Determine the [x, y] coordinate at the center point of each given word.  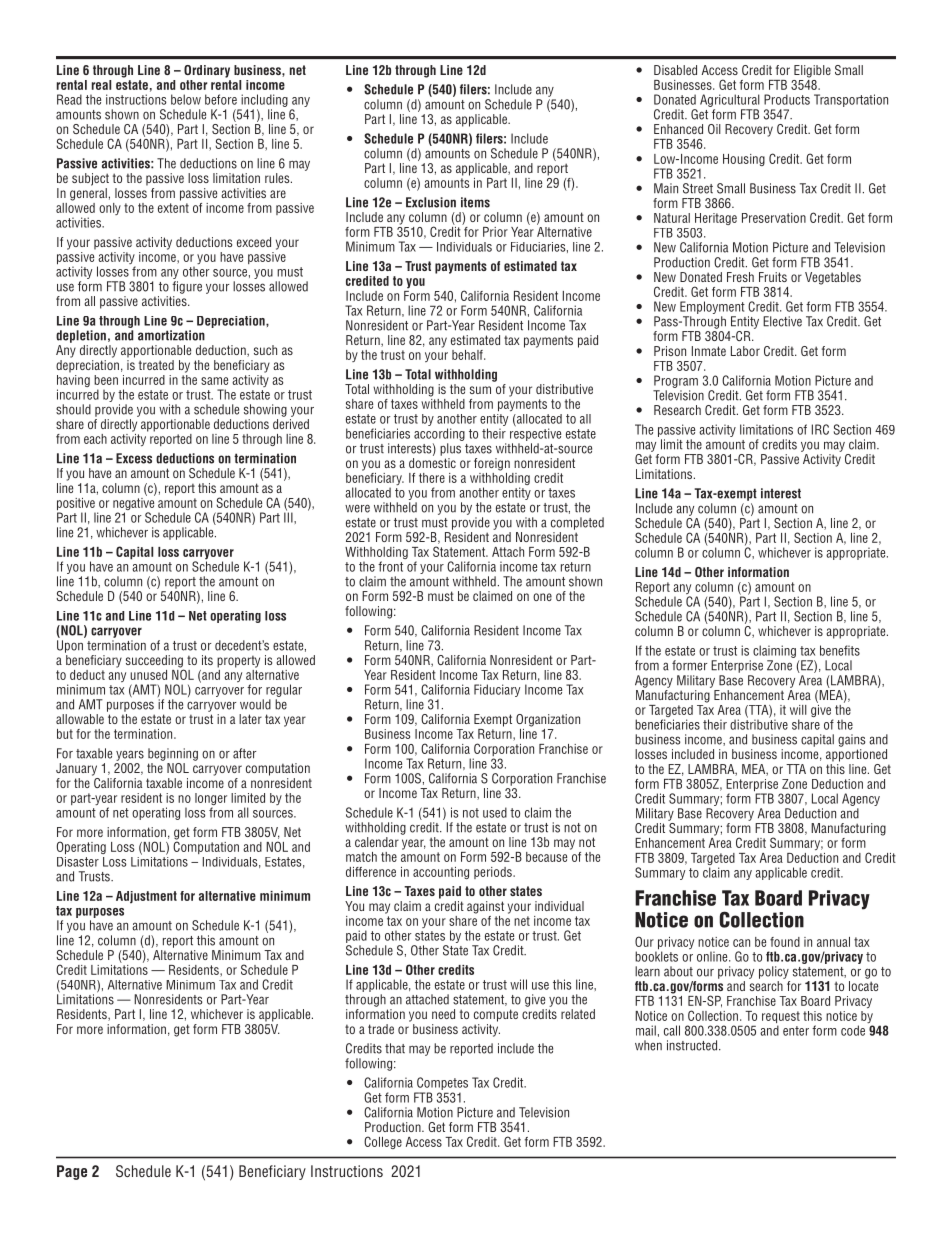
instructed [692, 1045]
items [475, 202]
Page [72, 1172]
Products [787, 99]
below [186, 99]
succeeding [155, 662]
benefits [840, 650]
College [383, 1142]
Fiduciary [497, 690]
